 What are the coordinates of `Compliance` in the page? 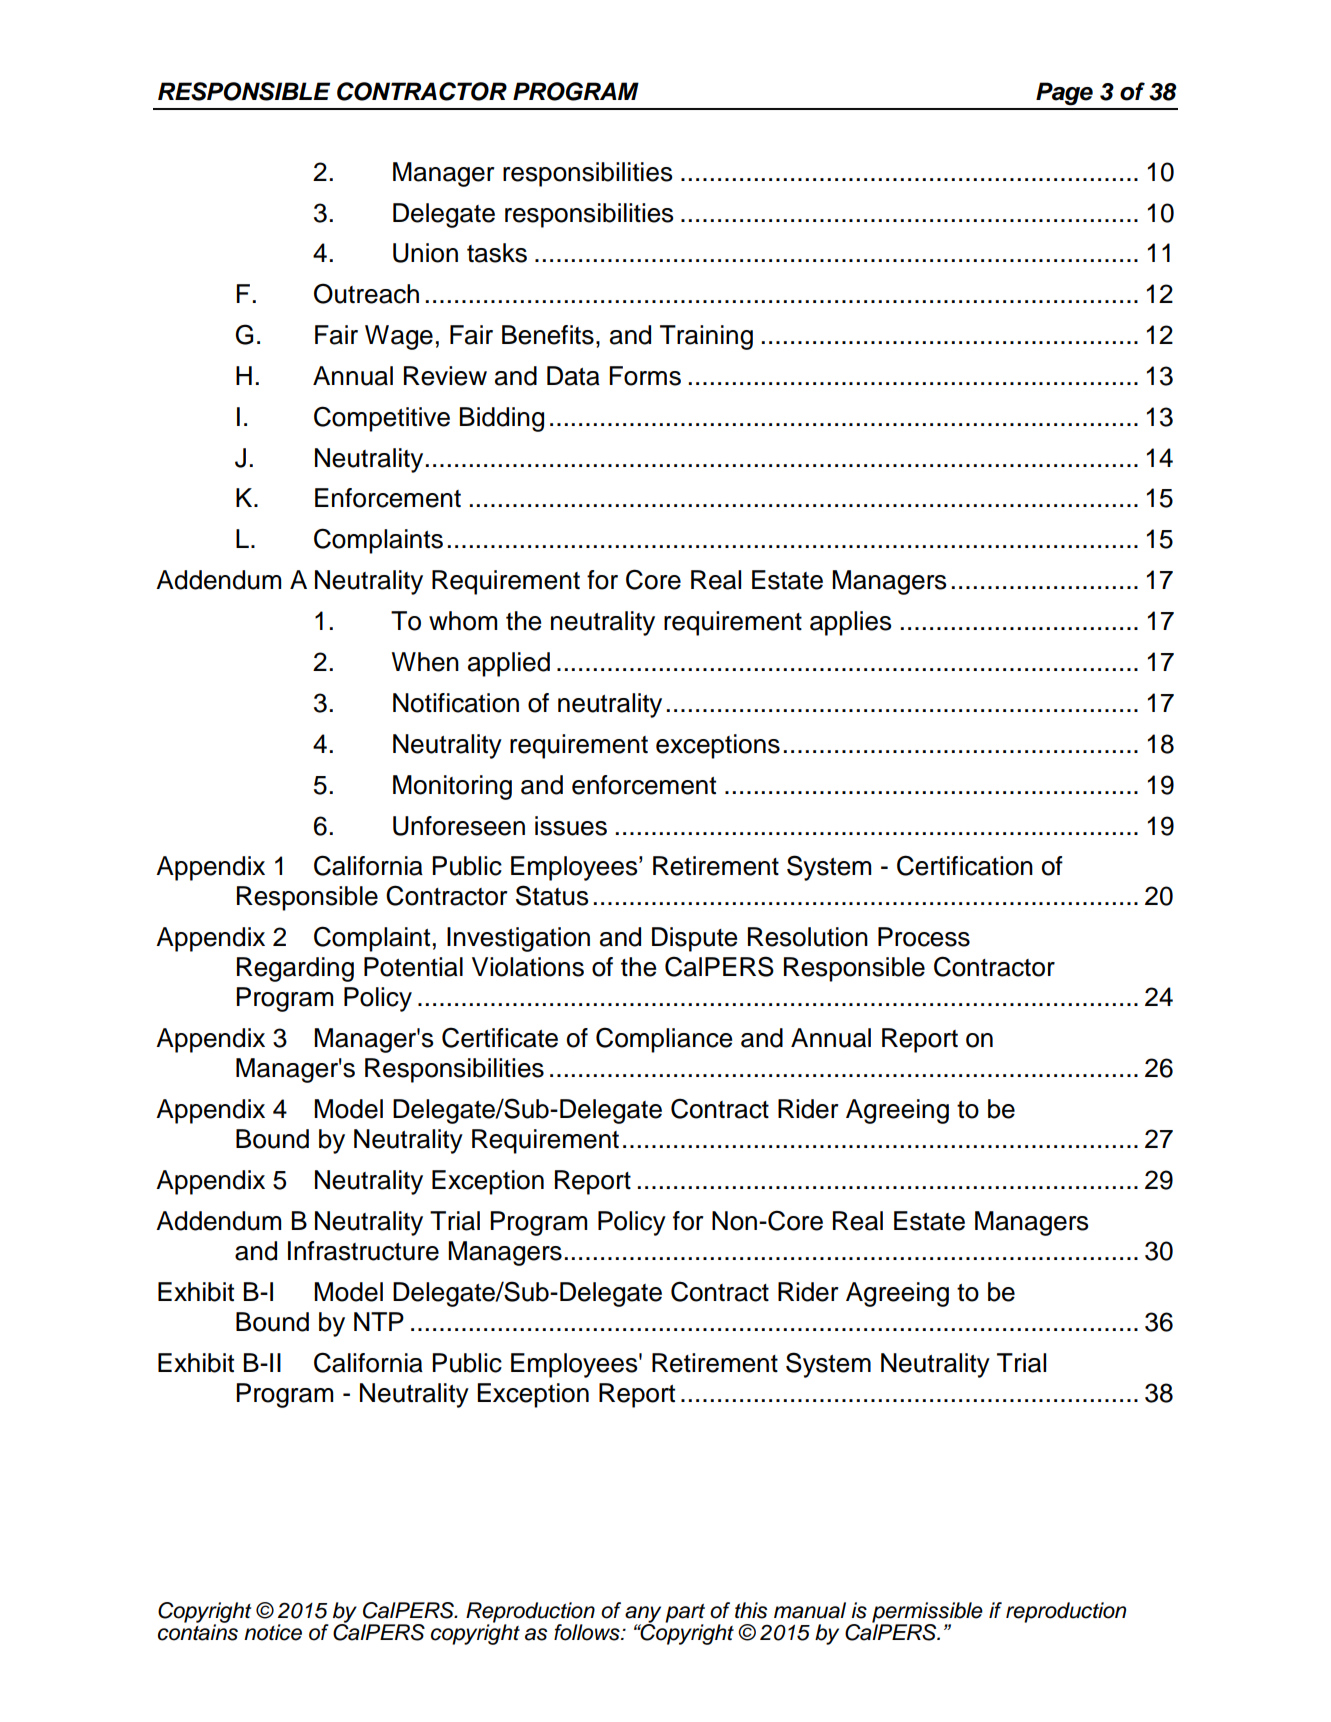 It's located at (664, 1040).
